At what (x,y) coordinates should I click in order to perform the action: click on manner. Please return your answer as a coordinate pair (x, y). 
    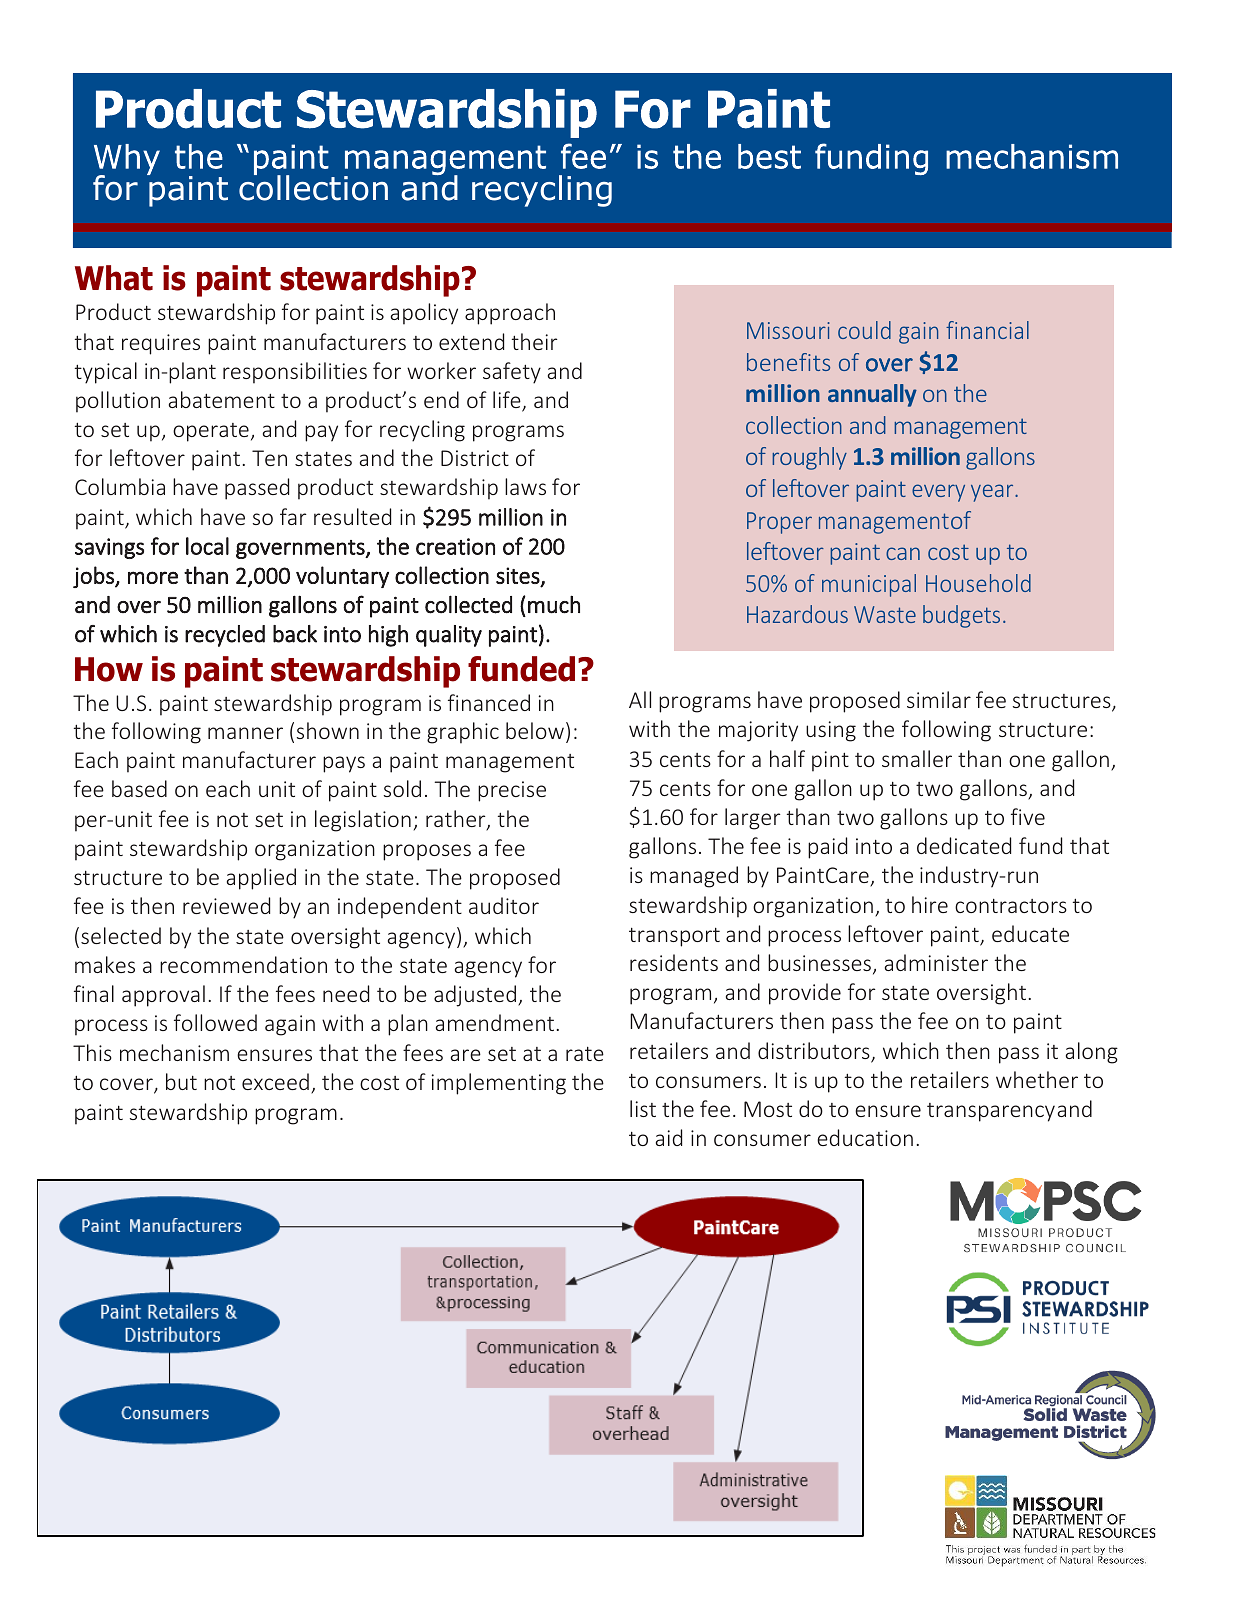
    Looking at the image, I should click on (245, 733).
